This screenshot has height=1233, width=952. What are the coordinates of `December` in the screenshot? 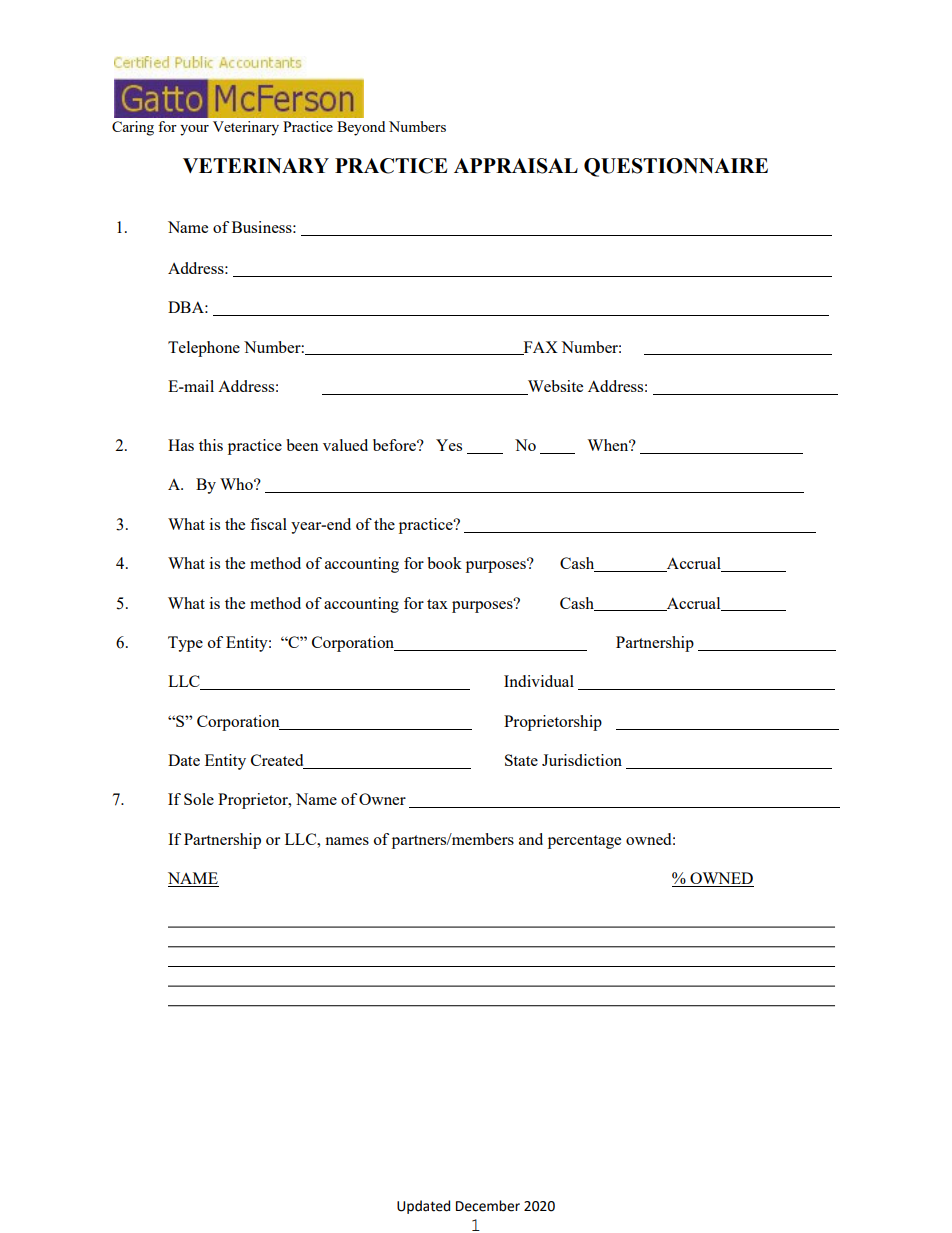 It's located at (488, 1206).
